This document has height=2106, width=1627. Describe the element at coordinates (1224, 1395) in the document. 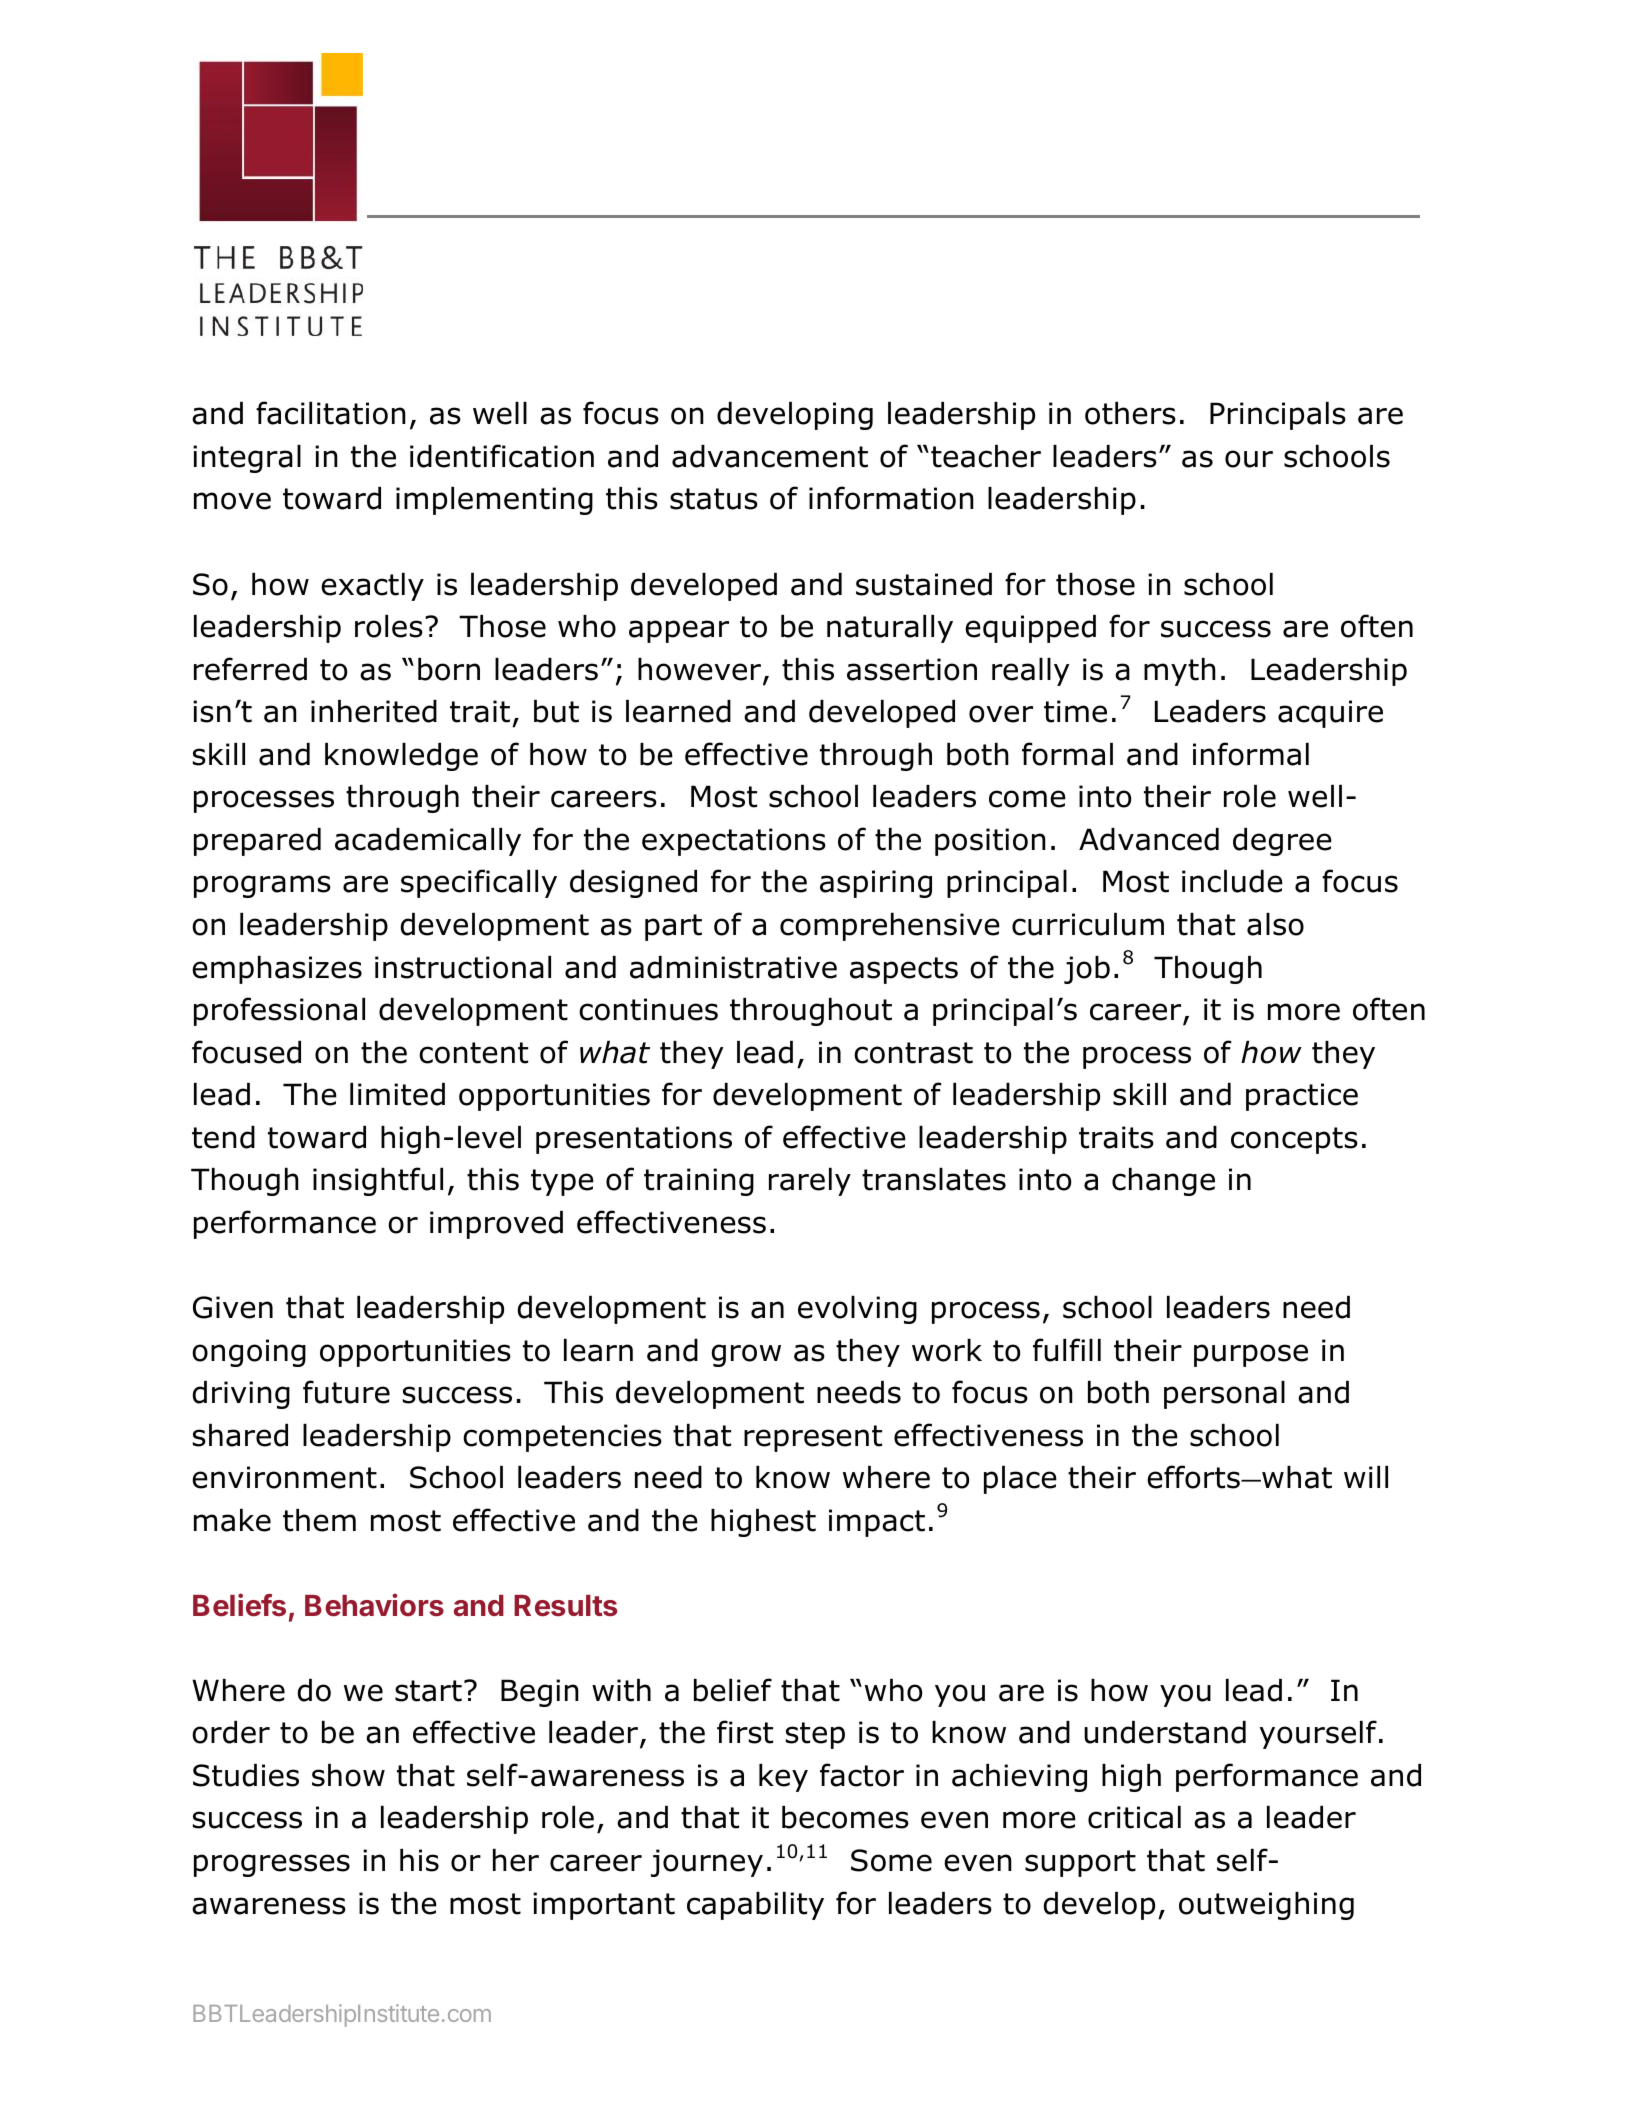

I see `personal` at that location.
